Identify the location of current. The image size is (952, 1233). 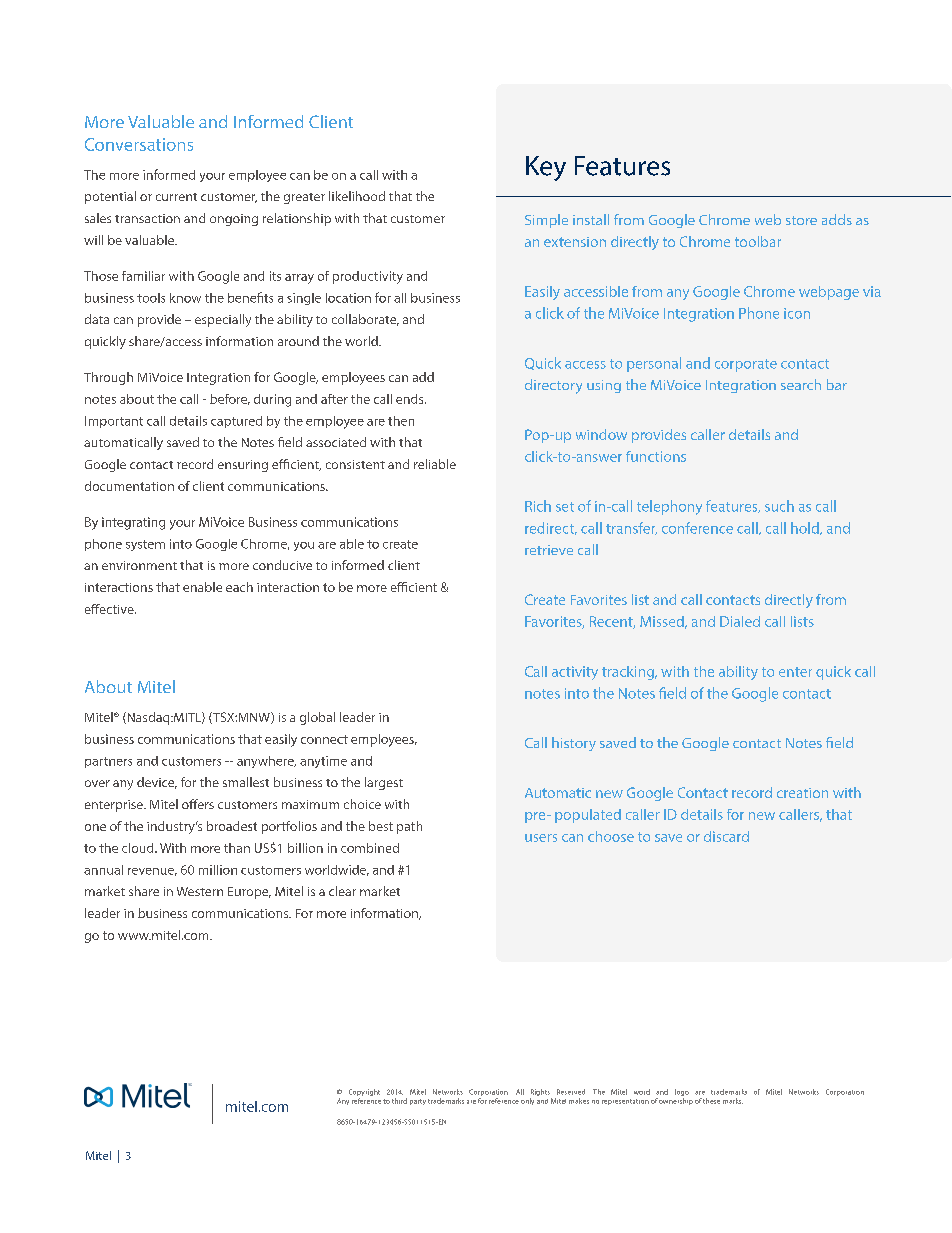
(176, 197).
